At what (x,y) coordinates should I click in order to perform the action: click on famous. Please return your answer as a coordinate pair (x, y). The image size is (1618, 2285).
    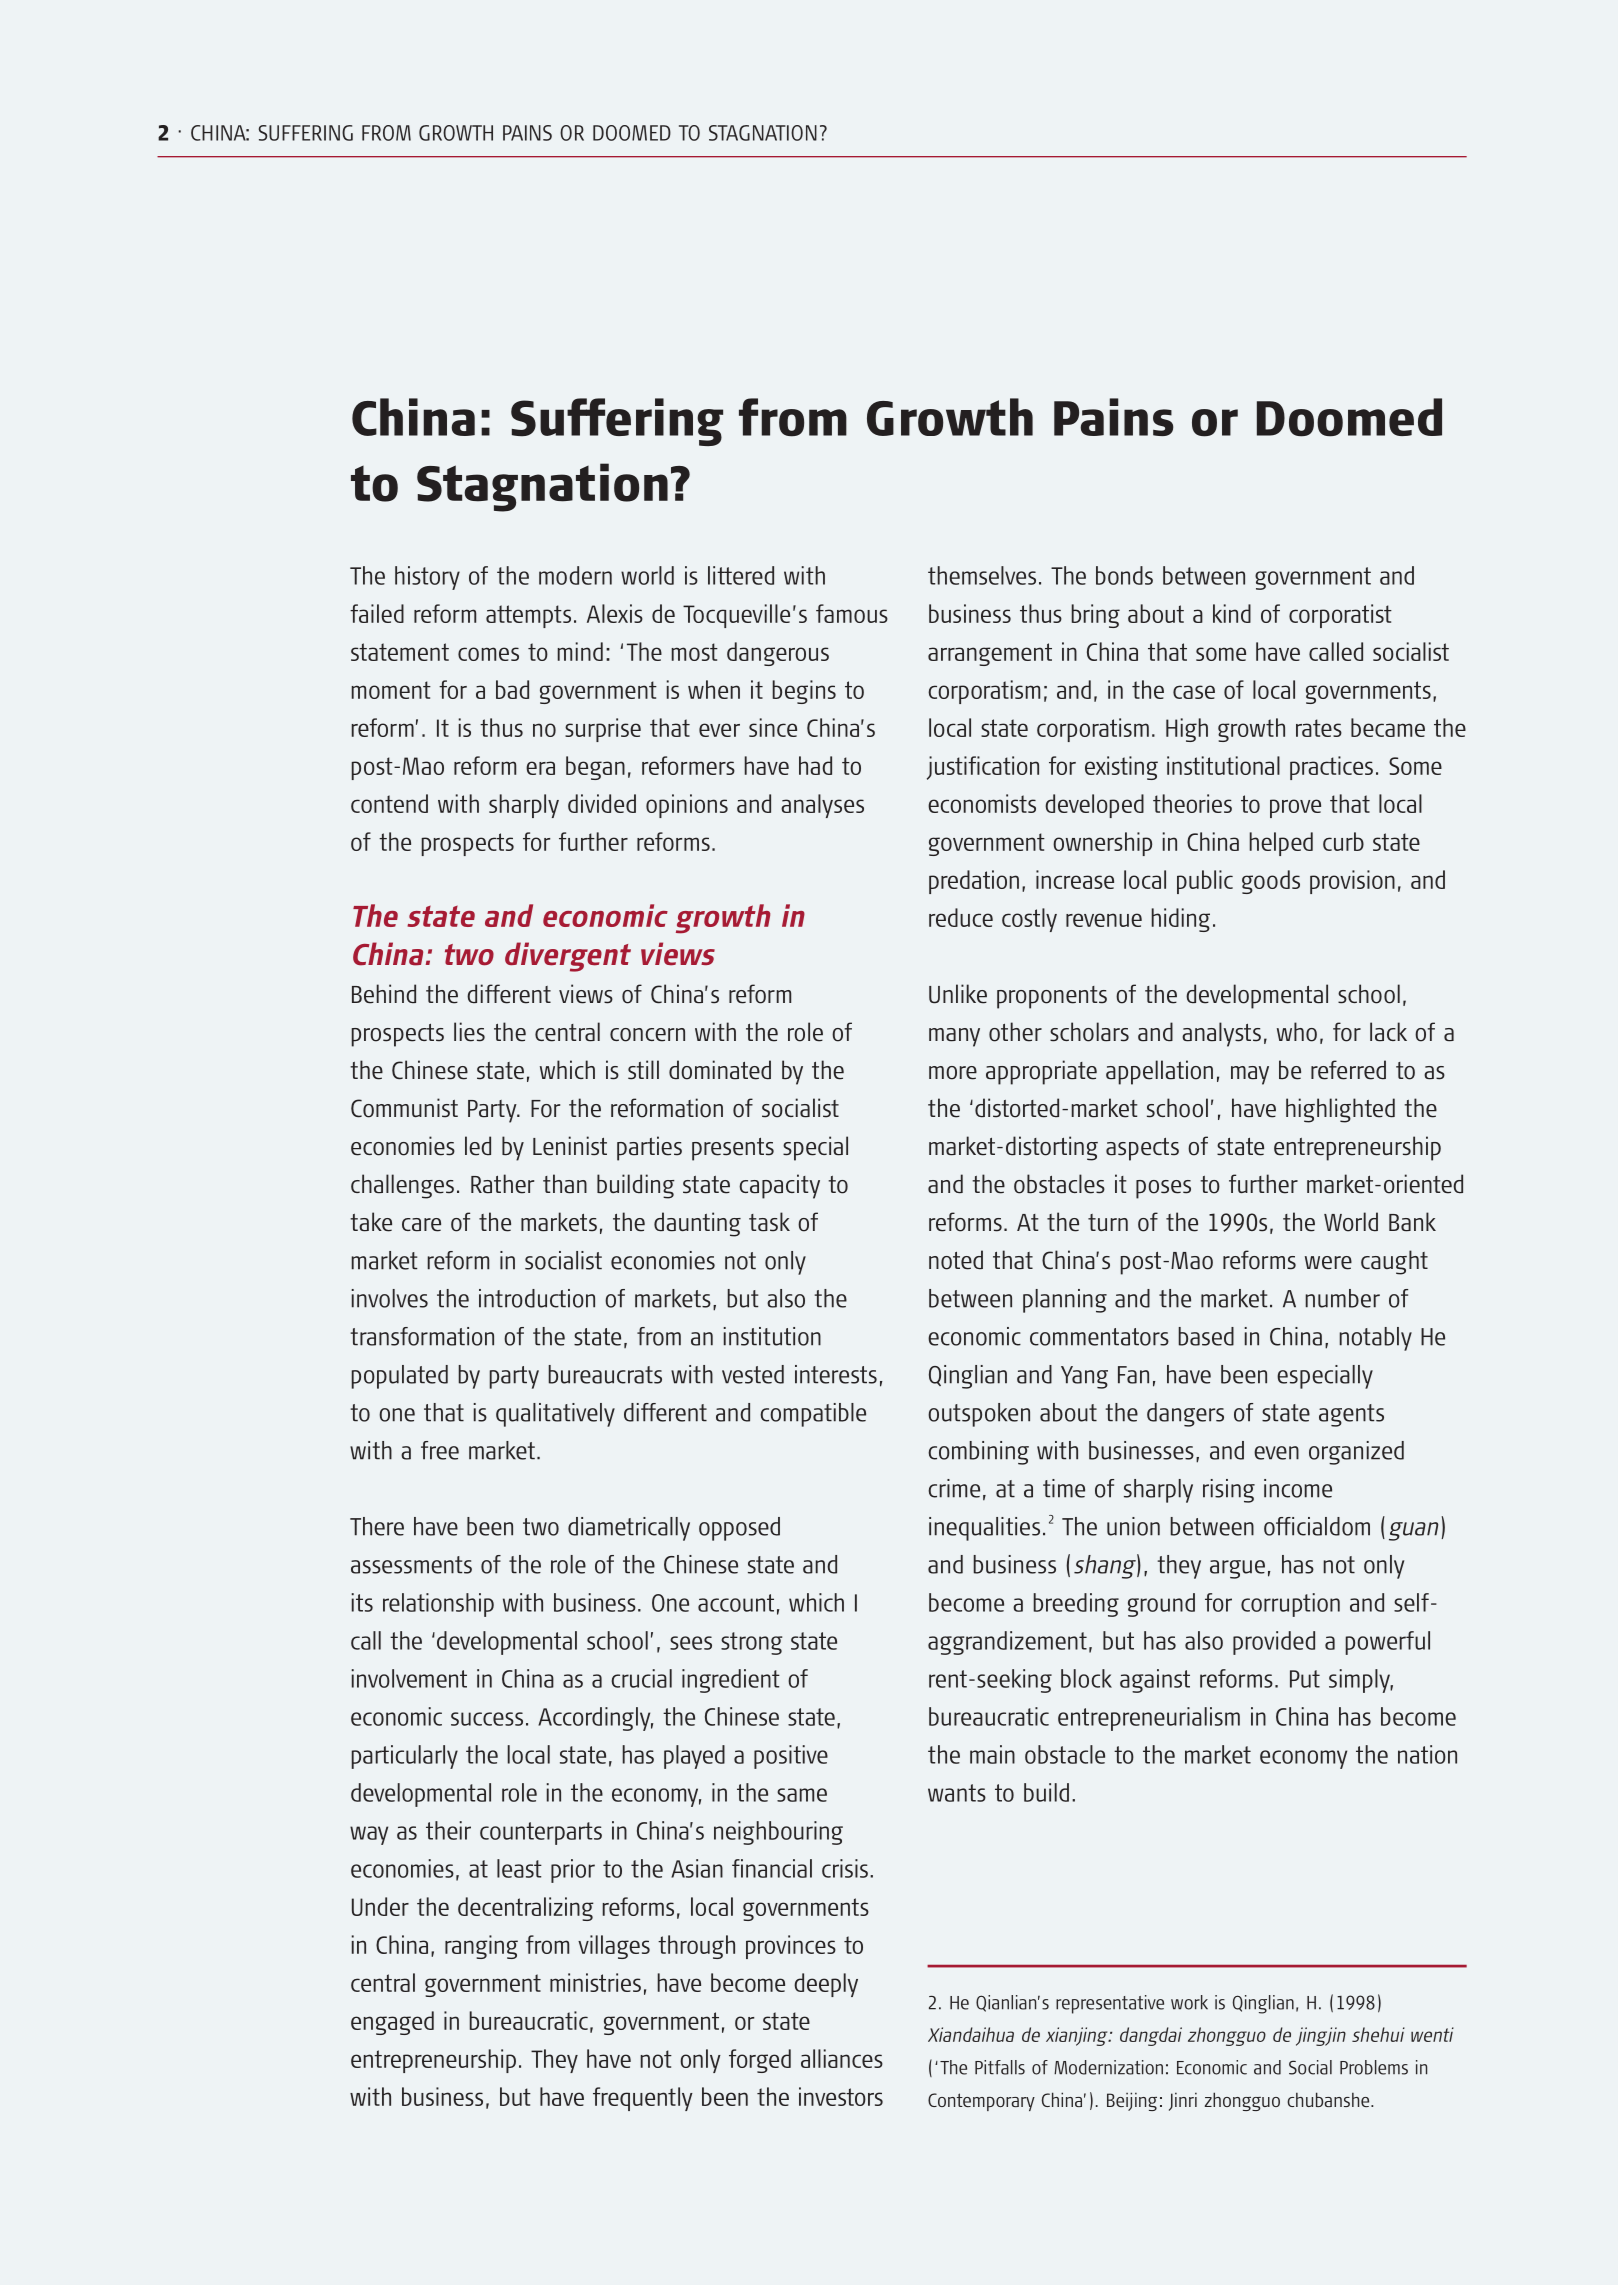
    Looking at the image, I should click on (852, 613).
